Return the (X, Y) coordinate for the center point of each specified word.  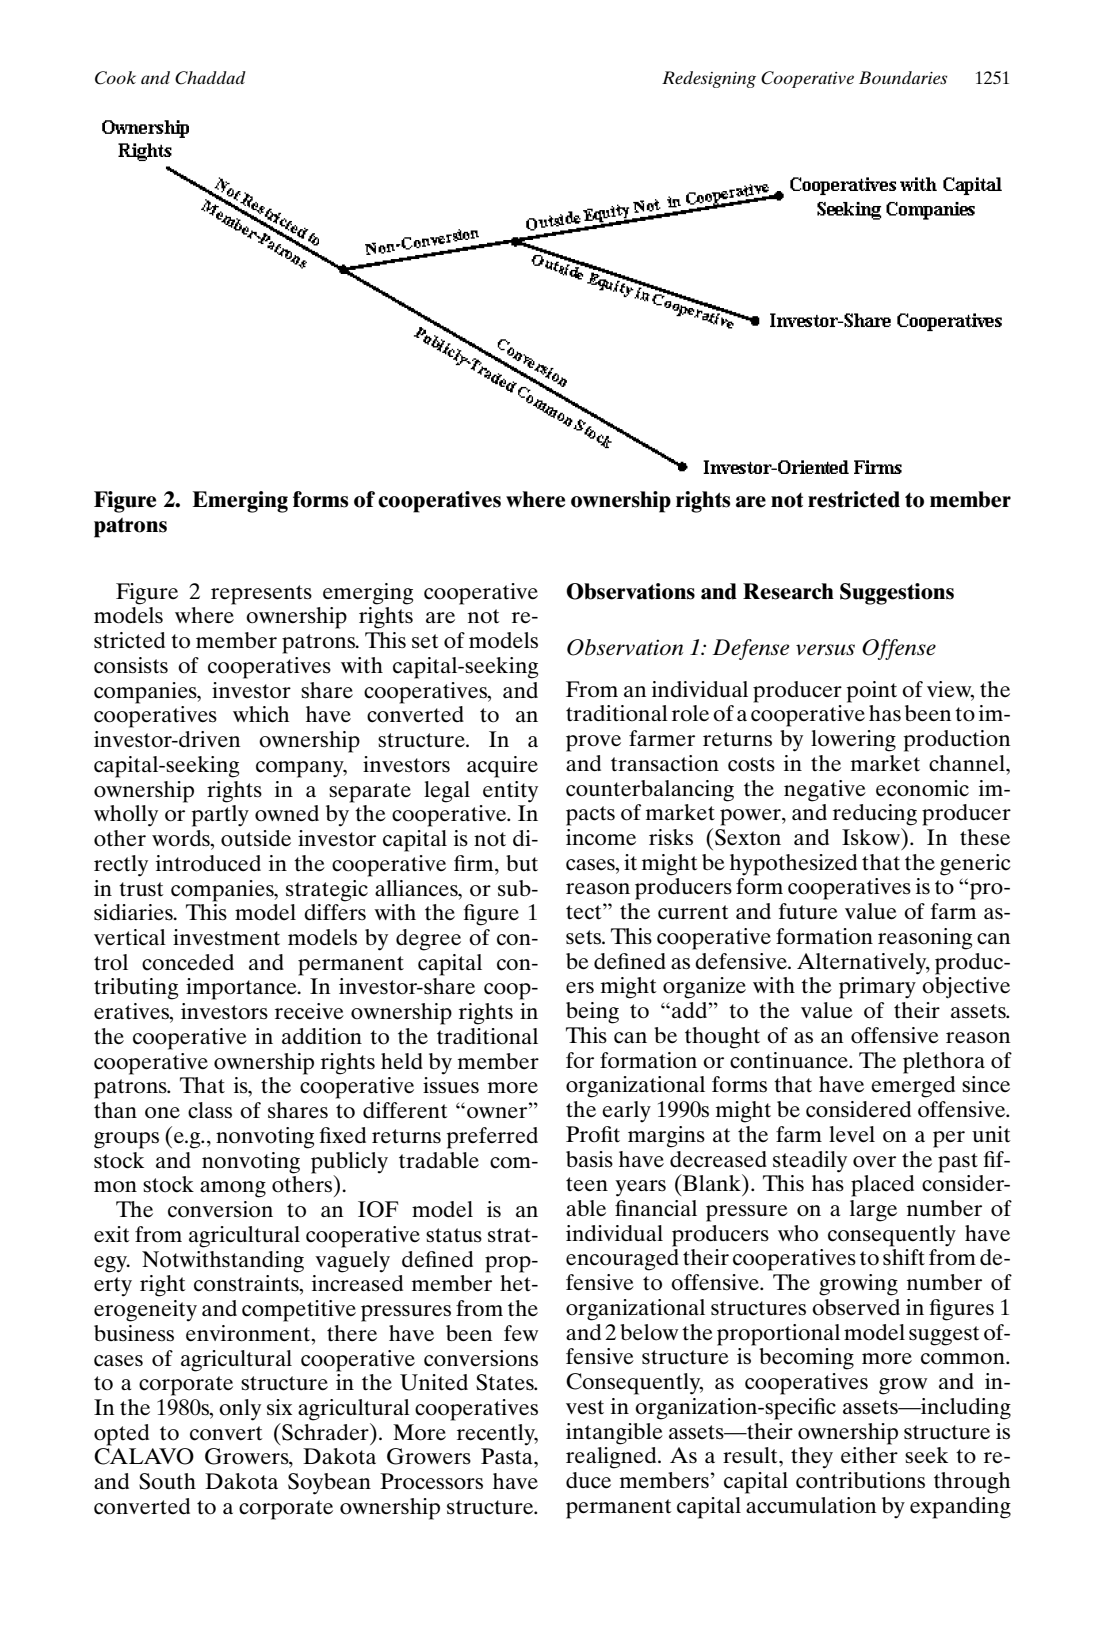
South (167, 1481)
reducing (875, 815)
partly (220, 816)
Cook (115, 78)
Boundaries (903, 77)
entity (510, 792)
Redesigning (709, 79)
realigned (612, 1458)
